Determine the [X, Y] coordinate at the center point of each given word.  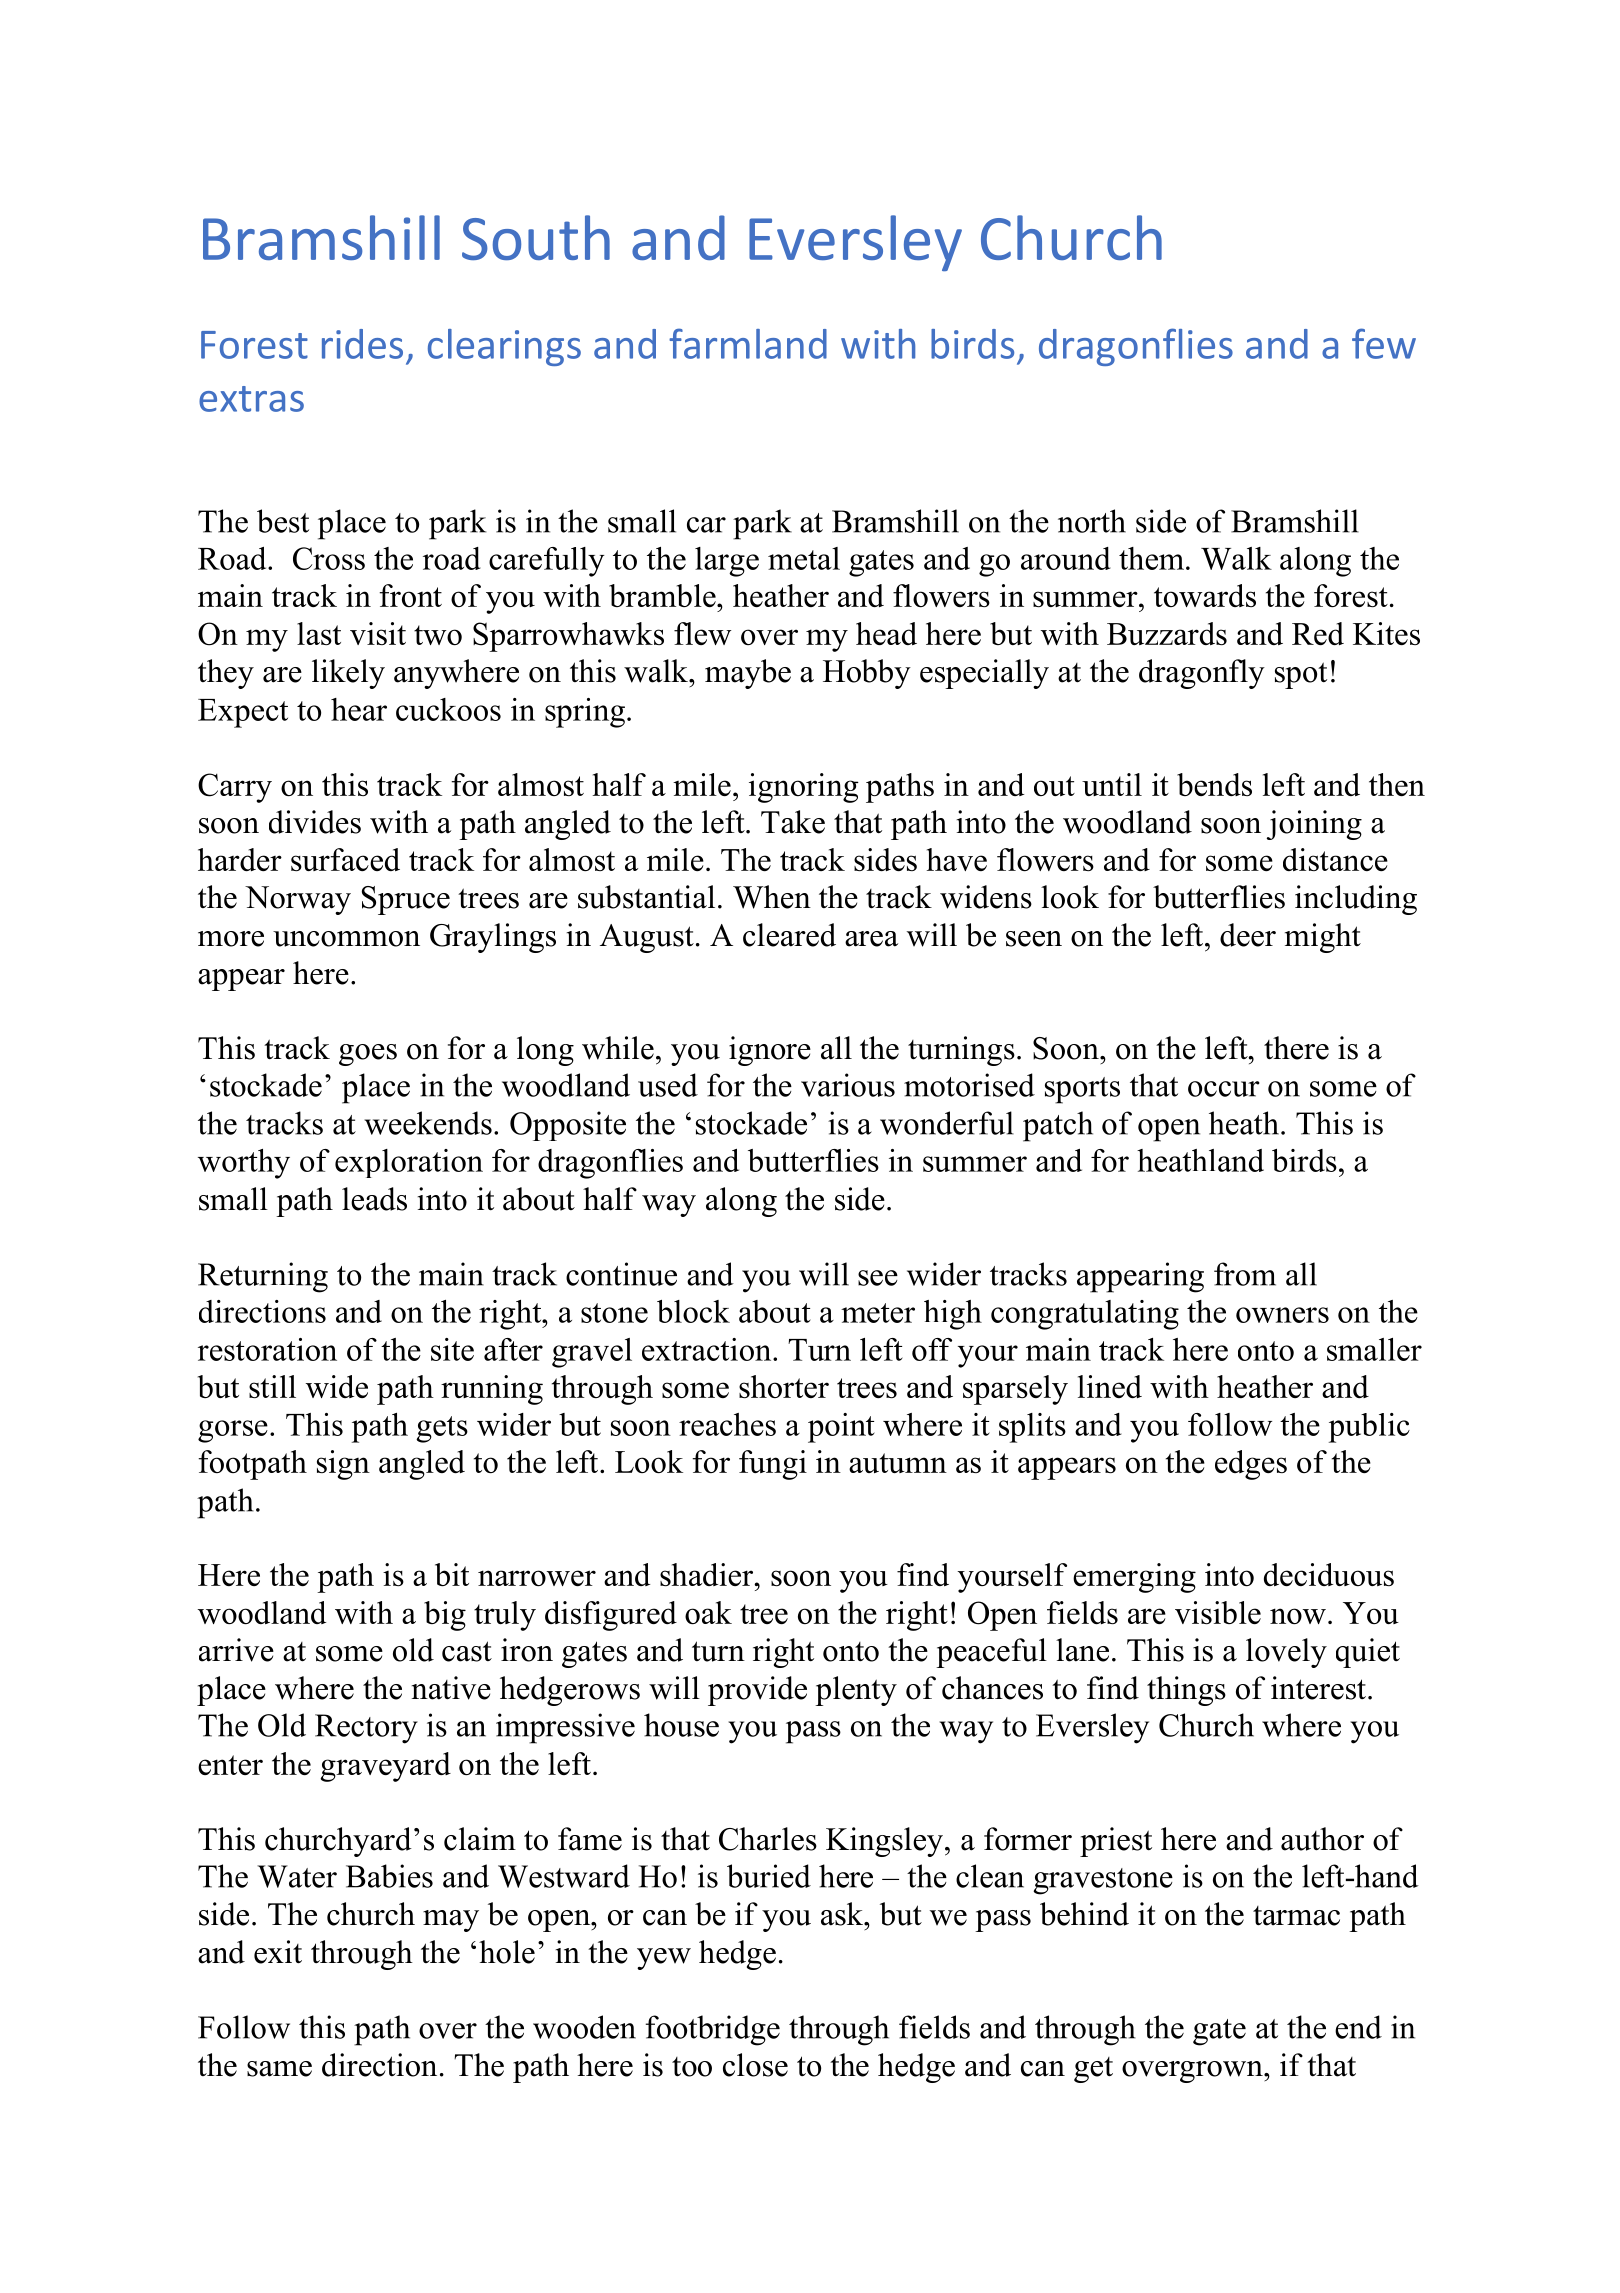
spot [1301, 675]
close [755, 2065]
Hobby [867, 674]
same [279, 2069]
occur [1224, 1089]
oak [708, 1612]
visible [1218, 1612]
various [848, 1085]
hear [359, 709]
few [1384, 343]
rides [362, 344]
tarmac [1296, 1916]
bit [452, 1574]
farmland [748, 343]
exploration [409, 1163]
